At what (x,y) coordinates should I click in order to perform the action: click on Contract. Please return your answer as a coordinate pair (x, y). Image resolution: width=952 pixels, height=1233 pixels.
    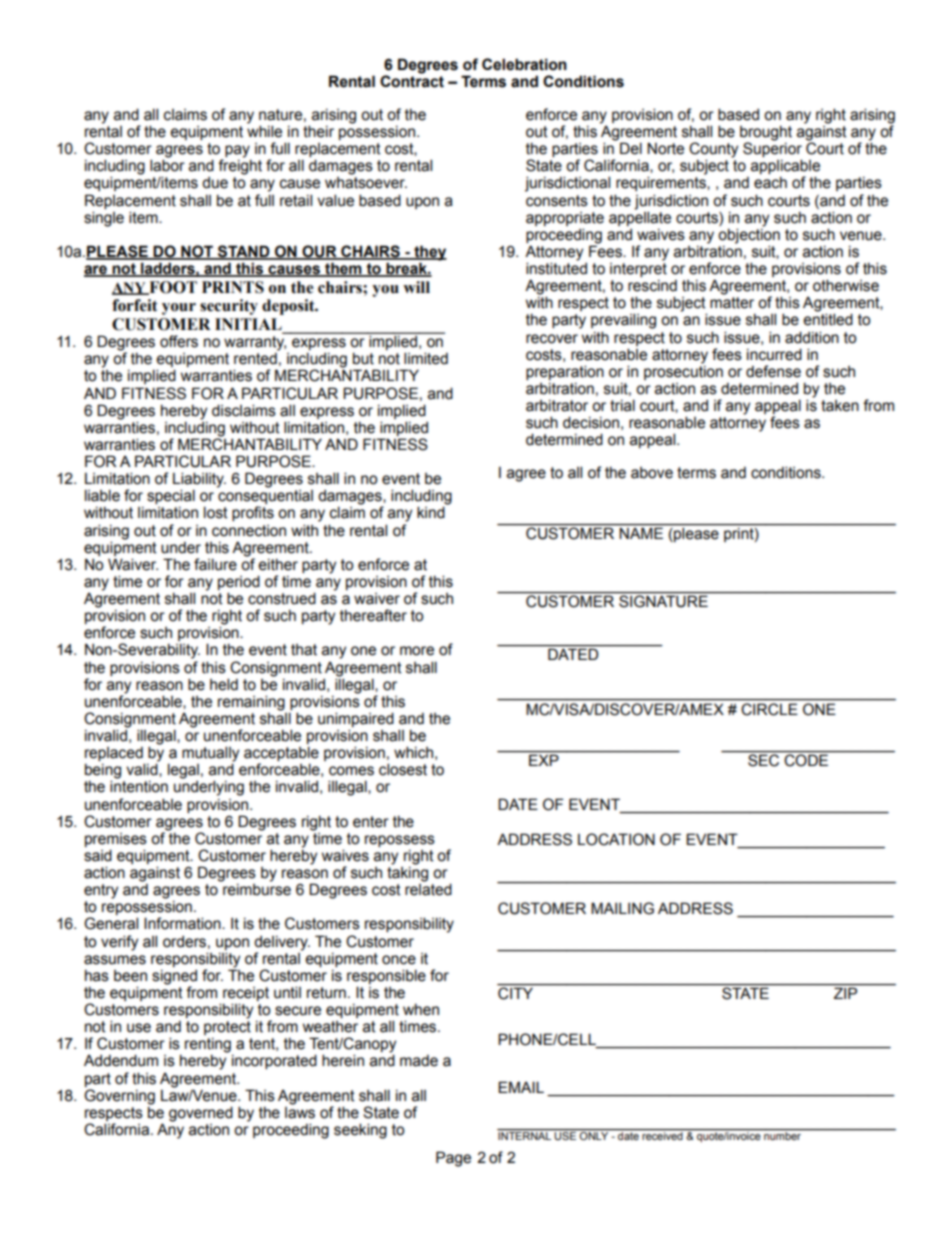
    Looking at the image, I should click on (412, 80).
